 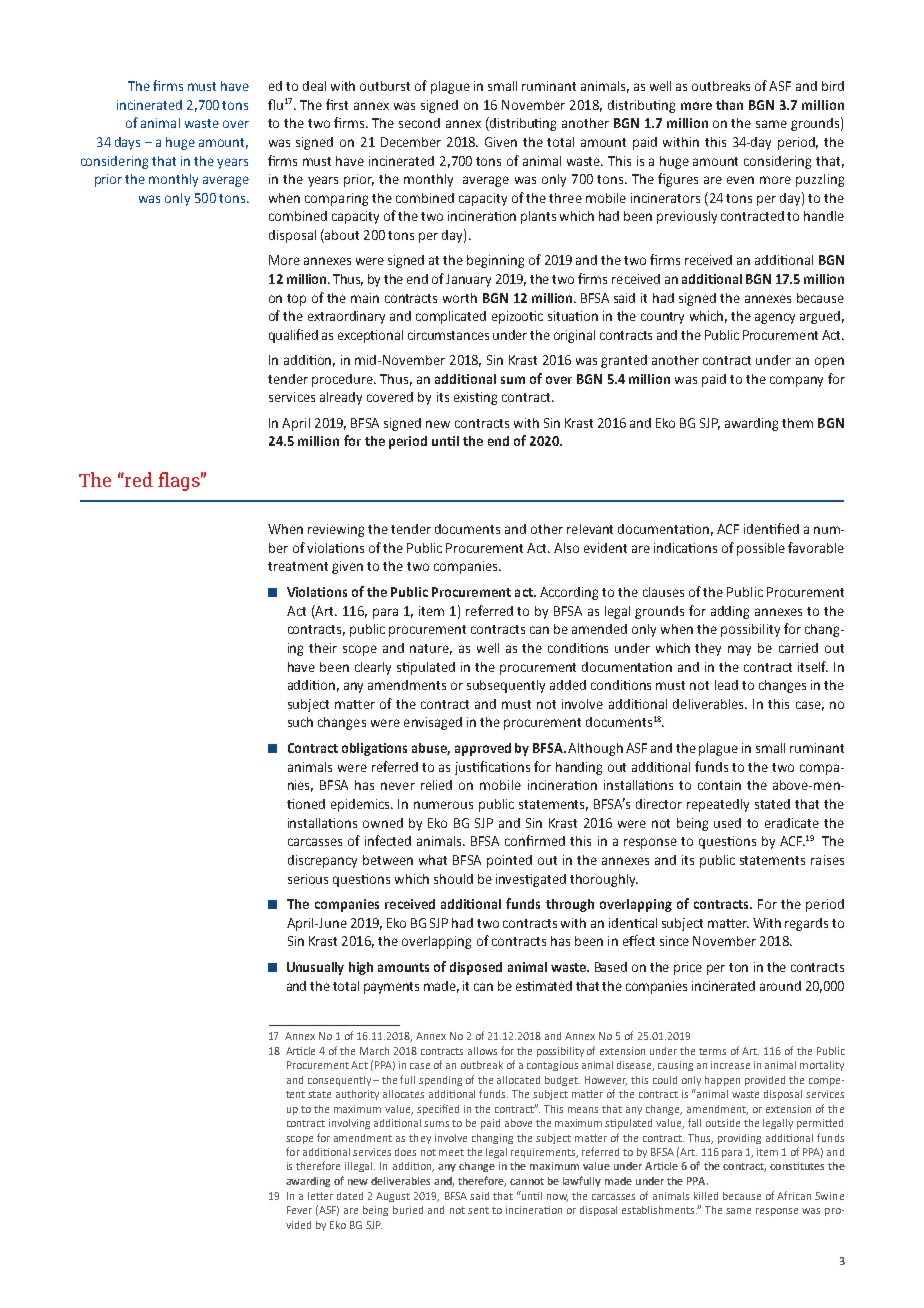 I want to click on than, so click(x=729, y=105).
